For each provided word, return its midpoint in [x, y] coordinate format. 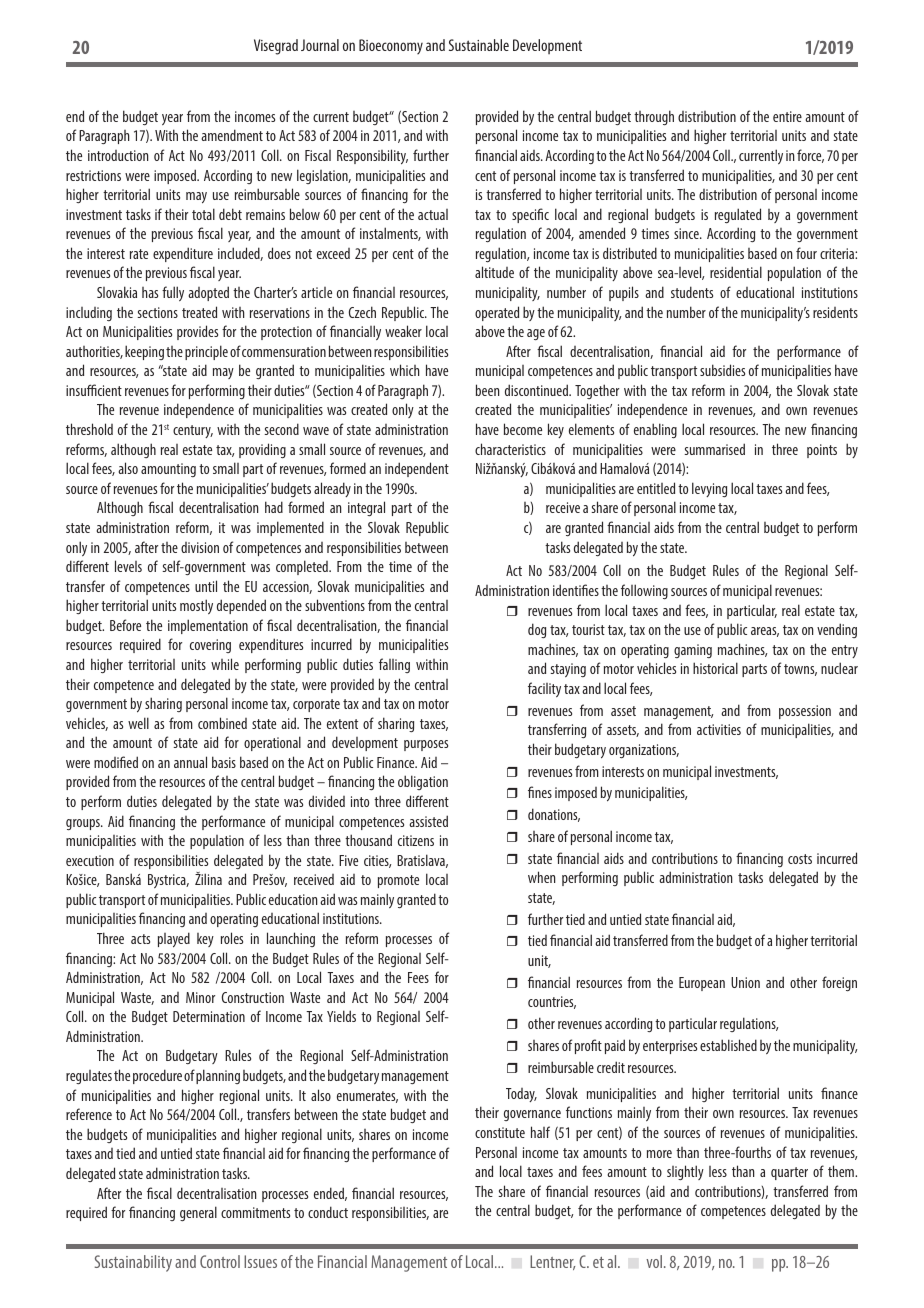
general [198, 1213]
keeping [144, 352]
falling [394, 665]
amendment [232, 135]
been [487, 390]
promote [398, 881]
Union [745, 982]
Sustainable [479, 45]
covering [210, 646]
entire [787, 116]
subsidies [722, 370]
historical [715, 668]
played [174, 940]
